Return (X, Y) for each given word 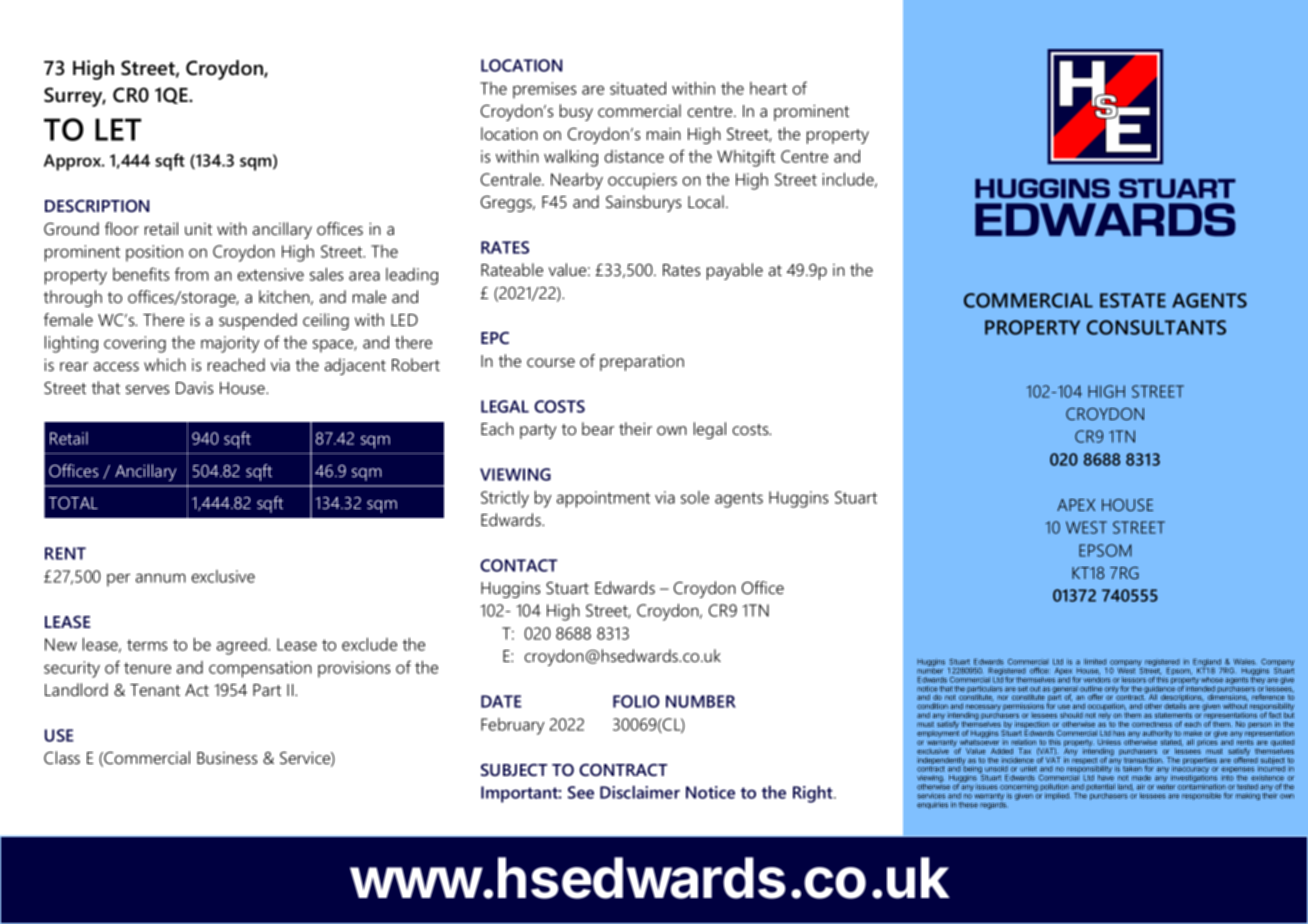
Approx (74, 162)
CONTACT (518, 565)
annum (161, 578)
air (1141, 787)
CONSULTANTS (1156, 327)
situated (638, 88)
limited (1095, 662)
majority (230, 344)
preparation (642, 363)
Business (227, 758)
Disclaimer (640, 792)
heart (768, 88)
